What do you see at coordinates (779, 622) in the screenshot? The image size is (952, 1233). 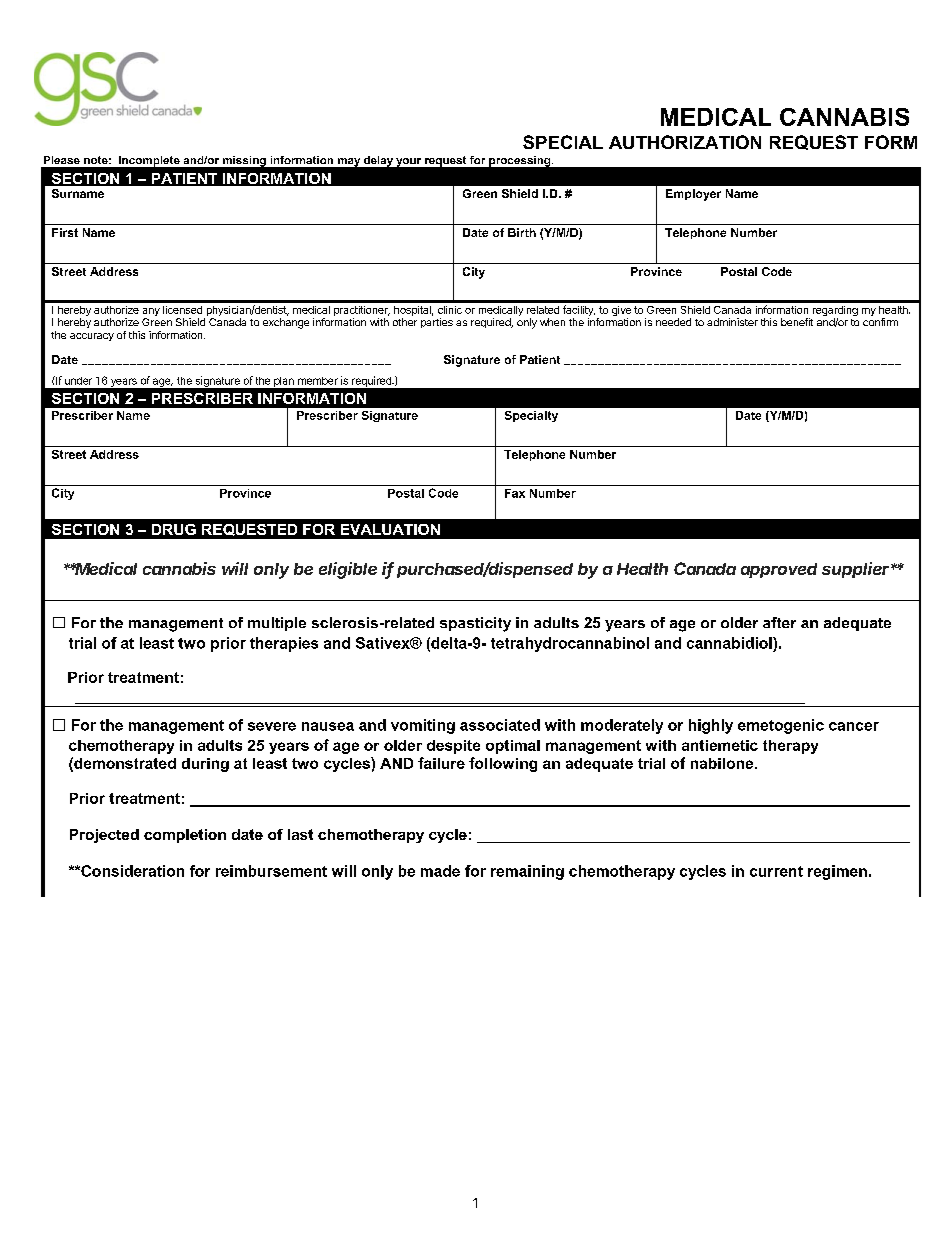 I see `after` at bounding box center [779, 622].
